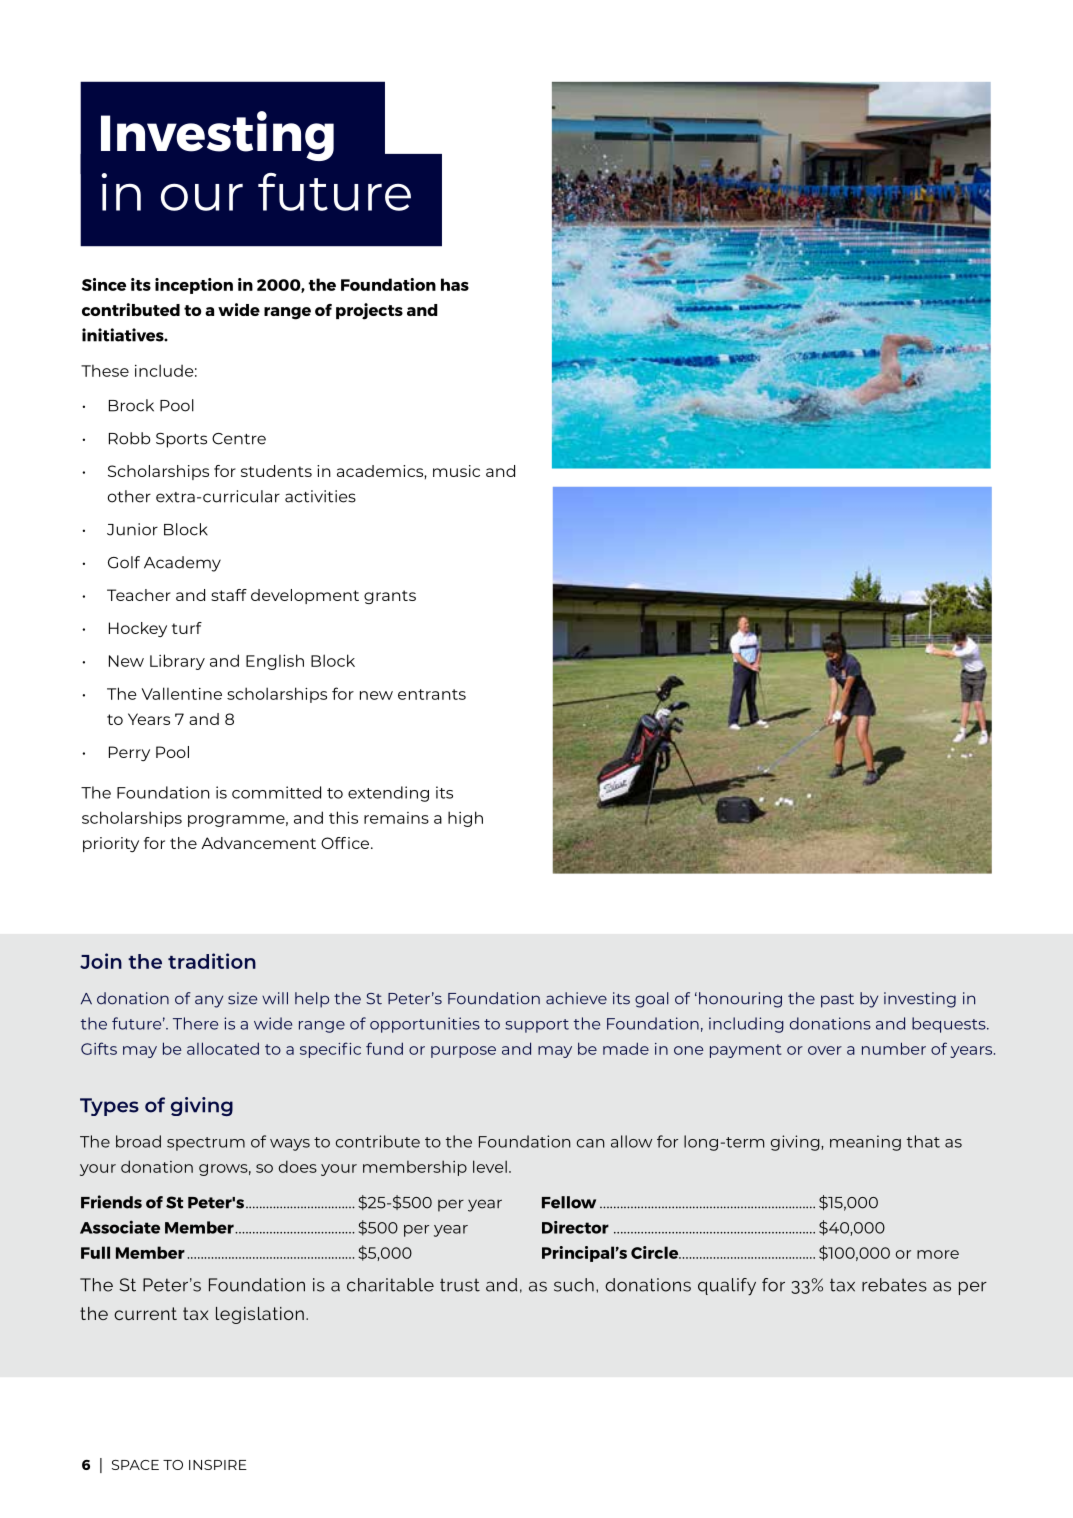  Describe the element at coordinates (894, 1285) in the screenshot. I see `rebates` at that location.
